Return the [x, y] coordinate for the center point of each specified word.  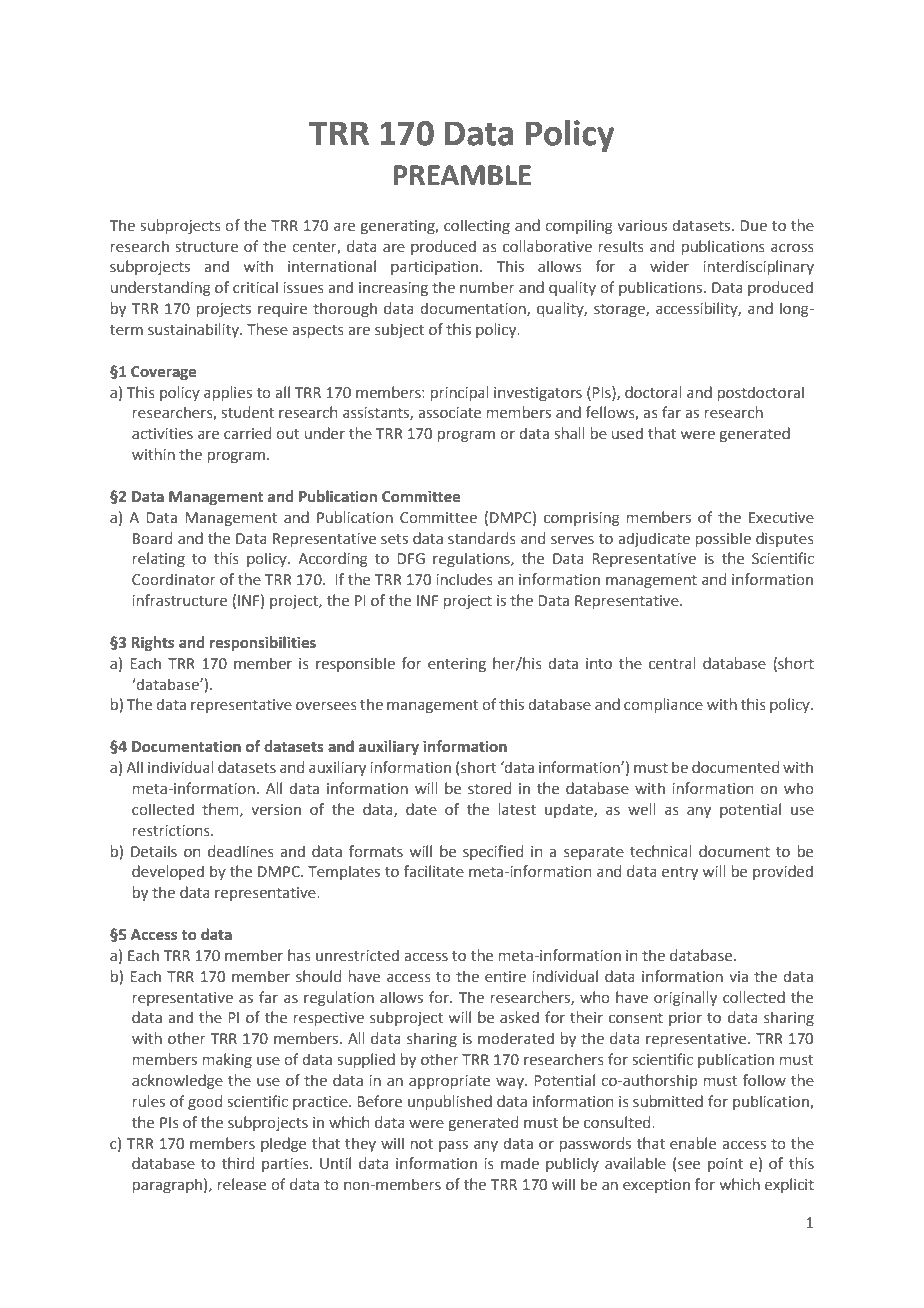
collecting [477, 226]
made [520, 1163]
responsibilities [263, 643]
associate [449, 413]
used [627, 433]
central [672, 663]
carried [247, 433]
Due [753, 226]
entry [680, 873]
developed [168, 872]
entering [457, 665]
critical [255, 287]
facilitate [434, 871]
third [238, 1163]
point [725, 1165]
